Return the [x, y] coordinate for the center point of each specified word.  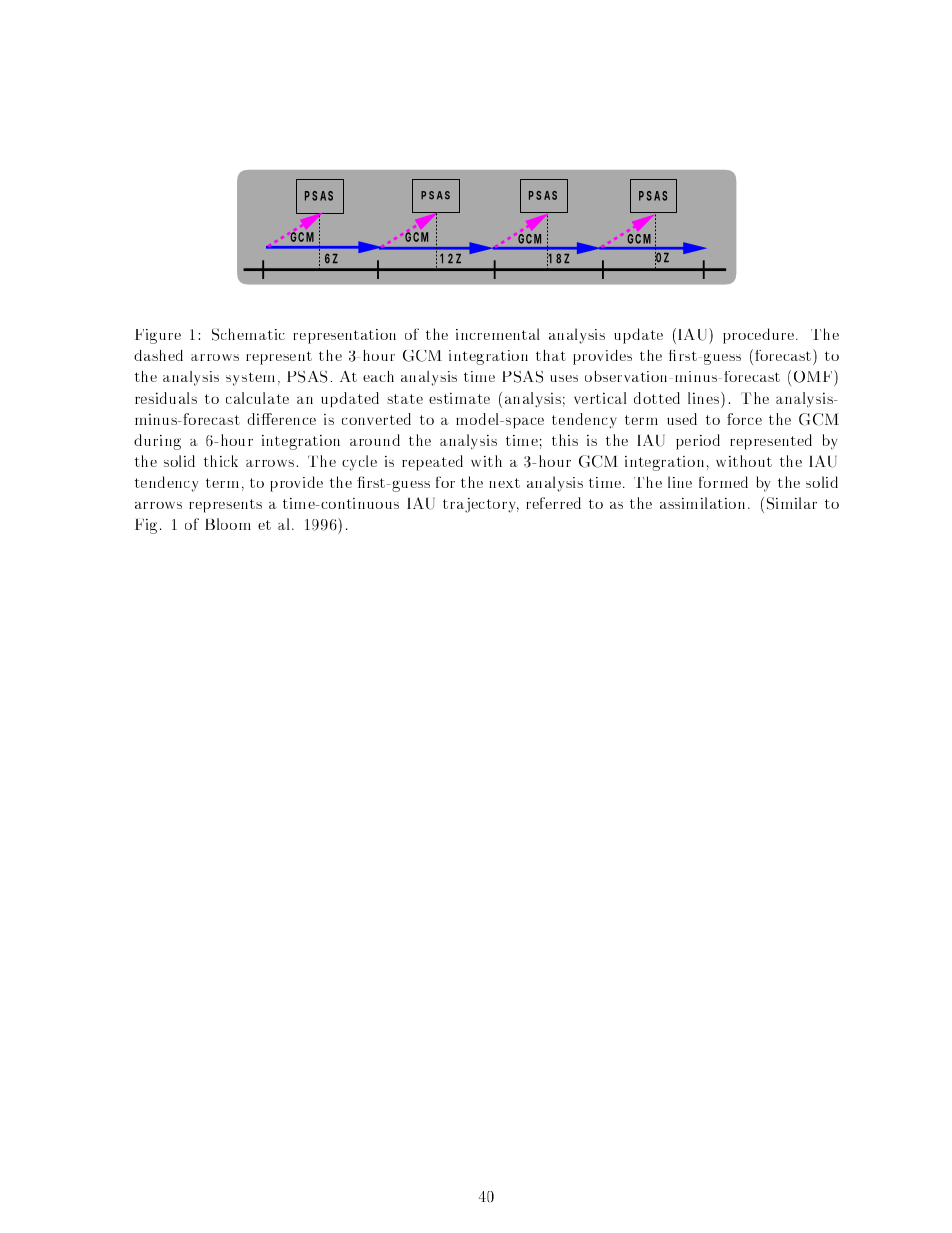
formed [723, 482]
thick [221, 461]
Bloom [228, 524]
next [505, 483]
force [744, 419]
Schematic [248, 334]
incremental [498, 334]
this [565, 440]
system [250, 379]
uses [564, 378]
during [157, 442]
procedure [760, 336]
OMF [814, 378]
